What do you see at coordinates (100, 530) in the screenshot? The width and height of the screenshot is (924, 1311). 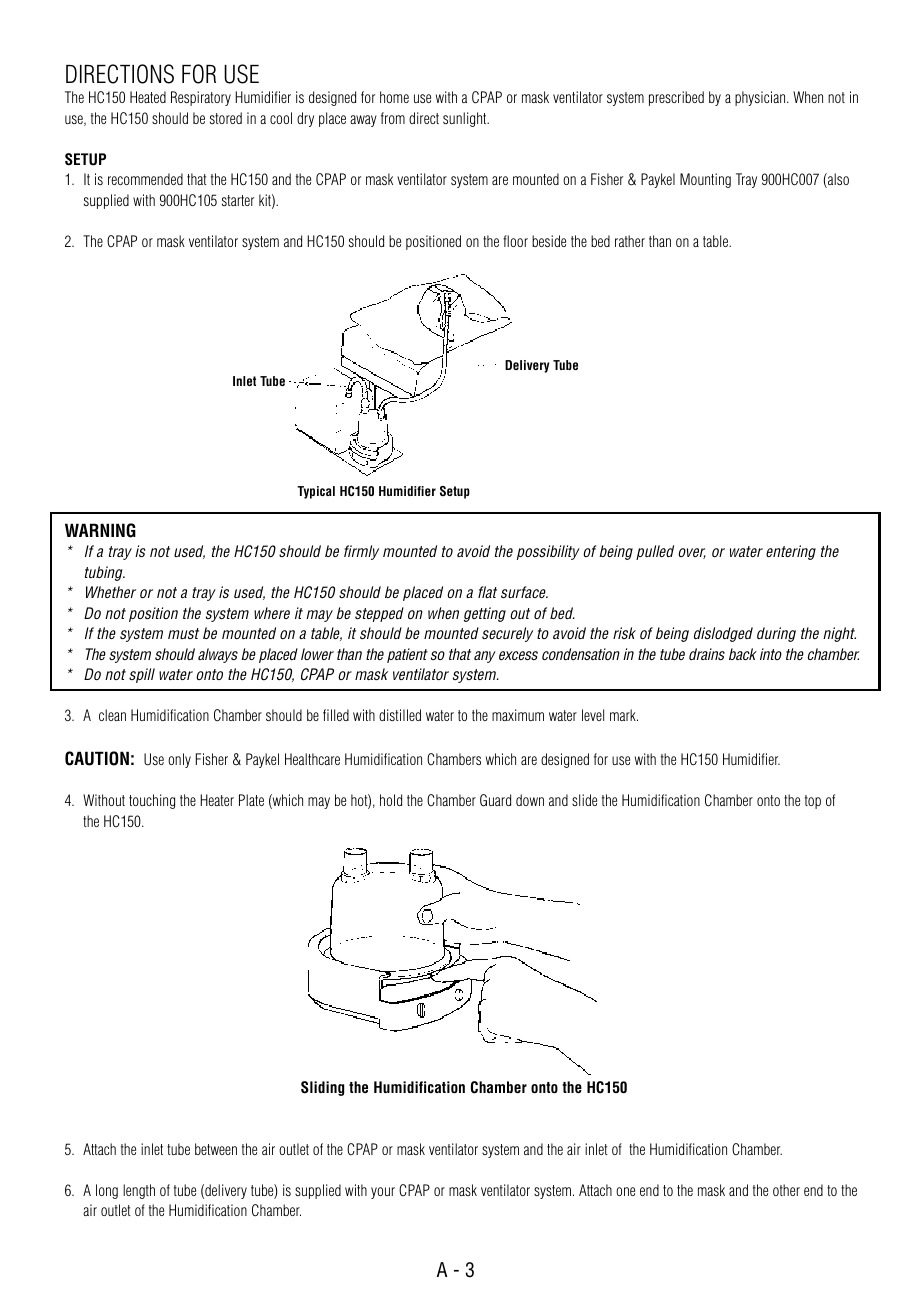 I see `WARNING` at bounding box center [100, 530].
